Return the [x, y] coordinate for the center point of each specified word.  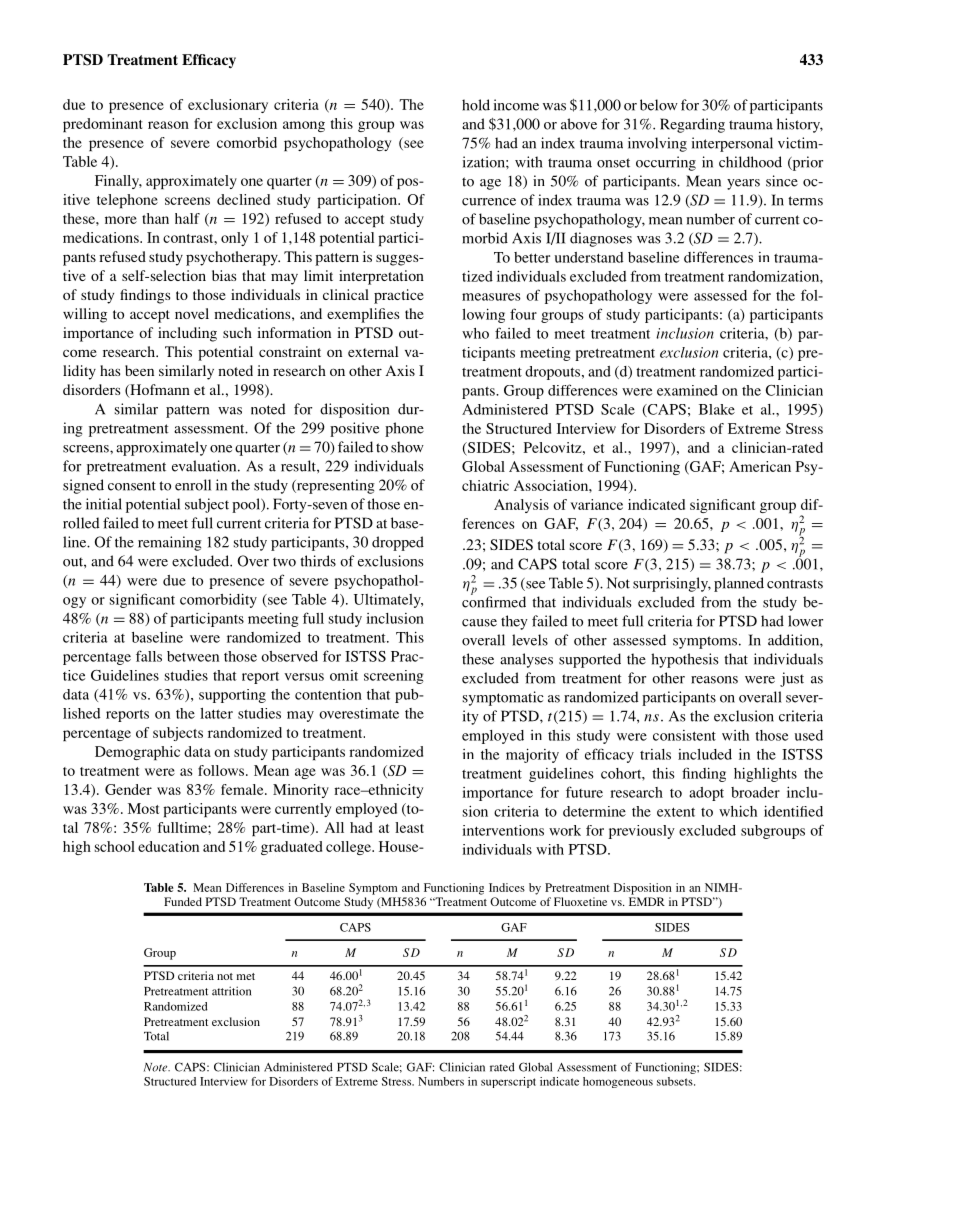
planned [739, 584]
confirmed [494, 601]
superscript [508, 1082]
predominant [103, 125]
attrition [231, 991]
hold [476, 105]
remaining [170, 543]
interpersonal [732, 144]
